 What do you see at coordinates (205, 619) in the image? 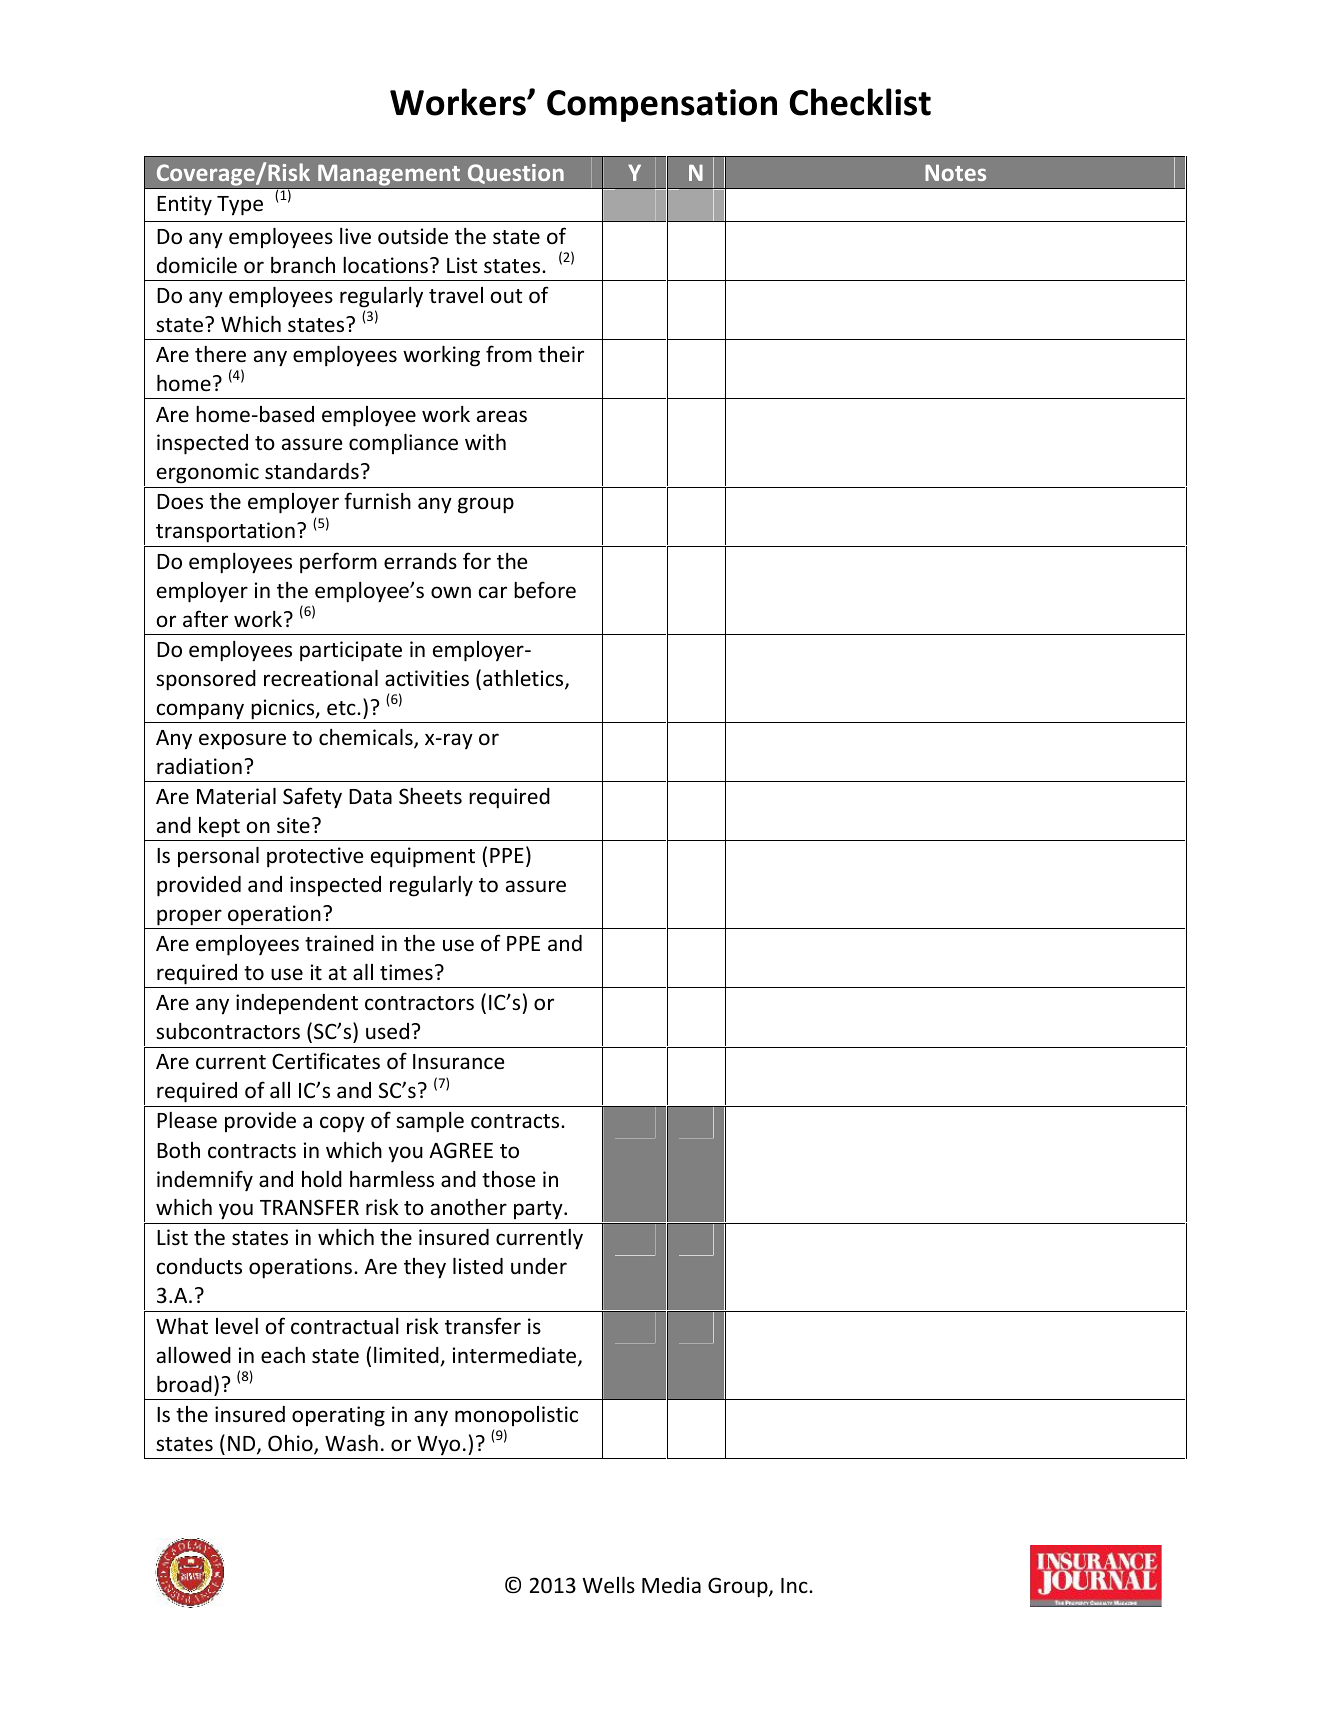
I see `after` at bounding box center [205, 619].
